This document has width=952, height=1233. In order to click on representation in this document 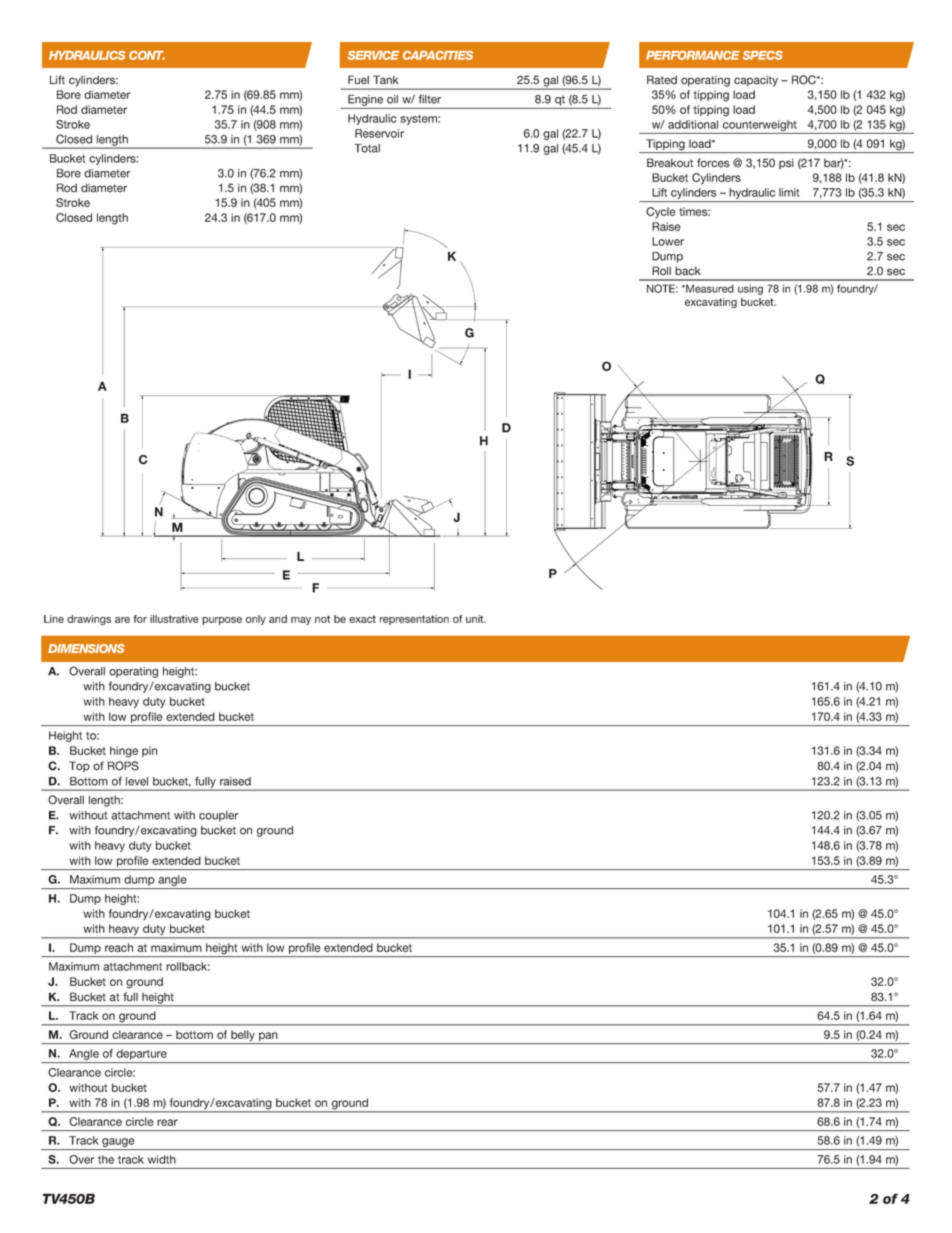, I will do `click(414, 620)`.
